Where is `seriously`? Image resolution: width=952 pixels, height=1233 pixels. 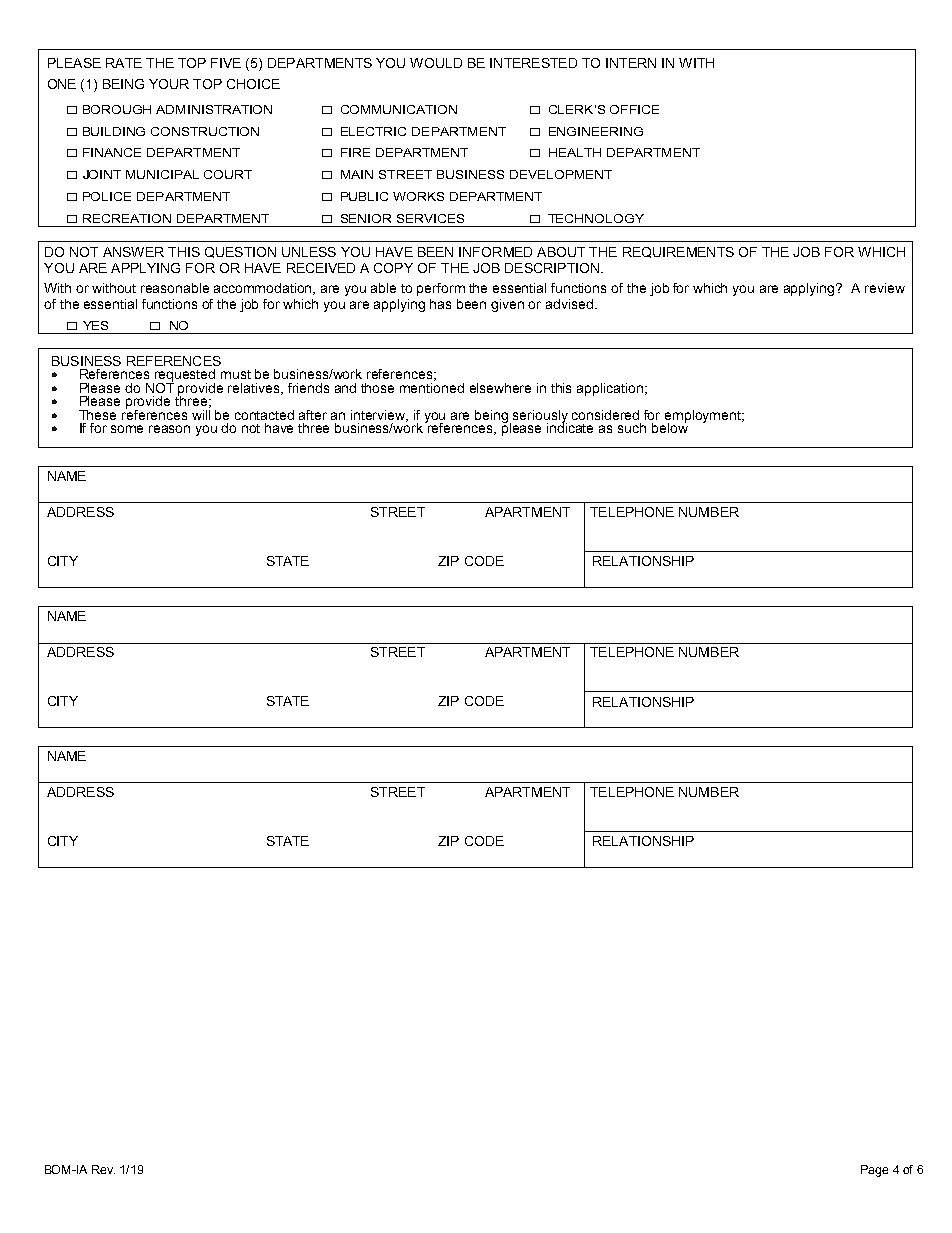
seriously is located at coordinates (540, 417).
